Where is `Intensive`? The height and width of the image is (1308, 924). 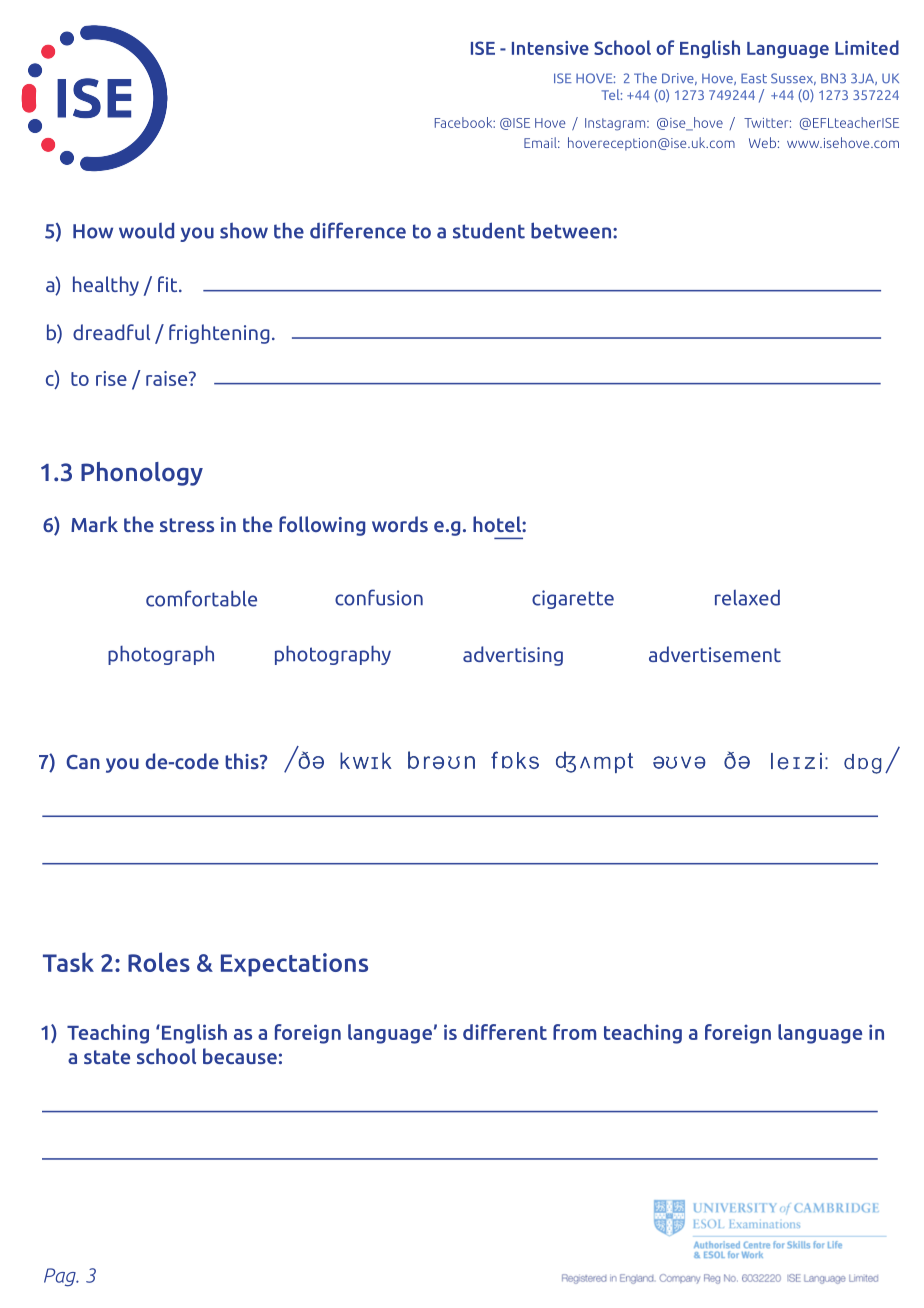
Intensive is located at coordinates (550, 48).
